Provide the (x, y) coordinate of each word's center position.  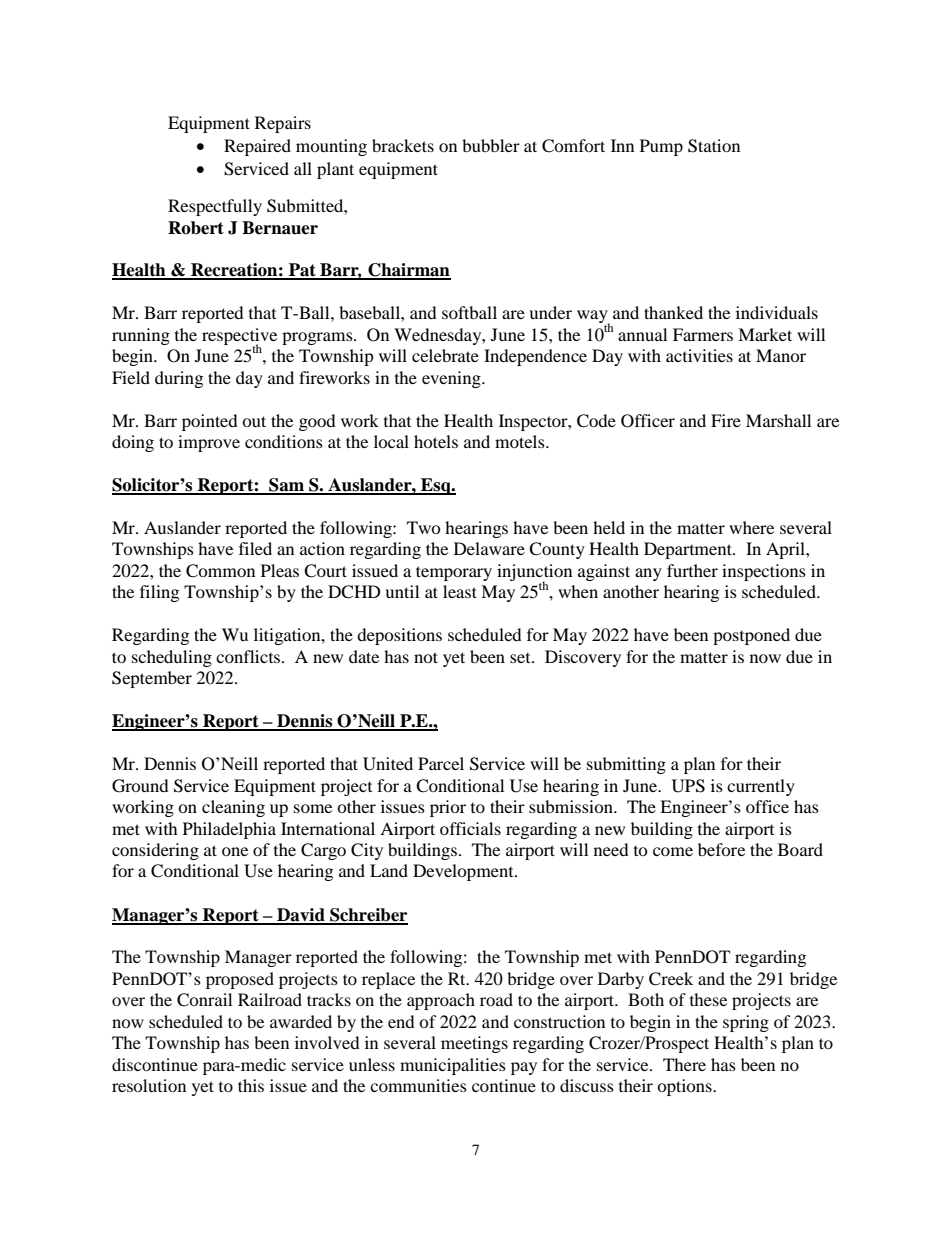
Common (220, 571)
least (460, 591)
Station (714, 146)
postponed (751, 636)
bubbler (491, 145)
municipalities (453, 1066)
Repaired (257, 147)
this (251, 1085)
